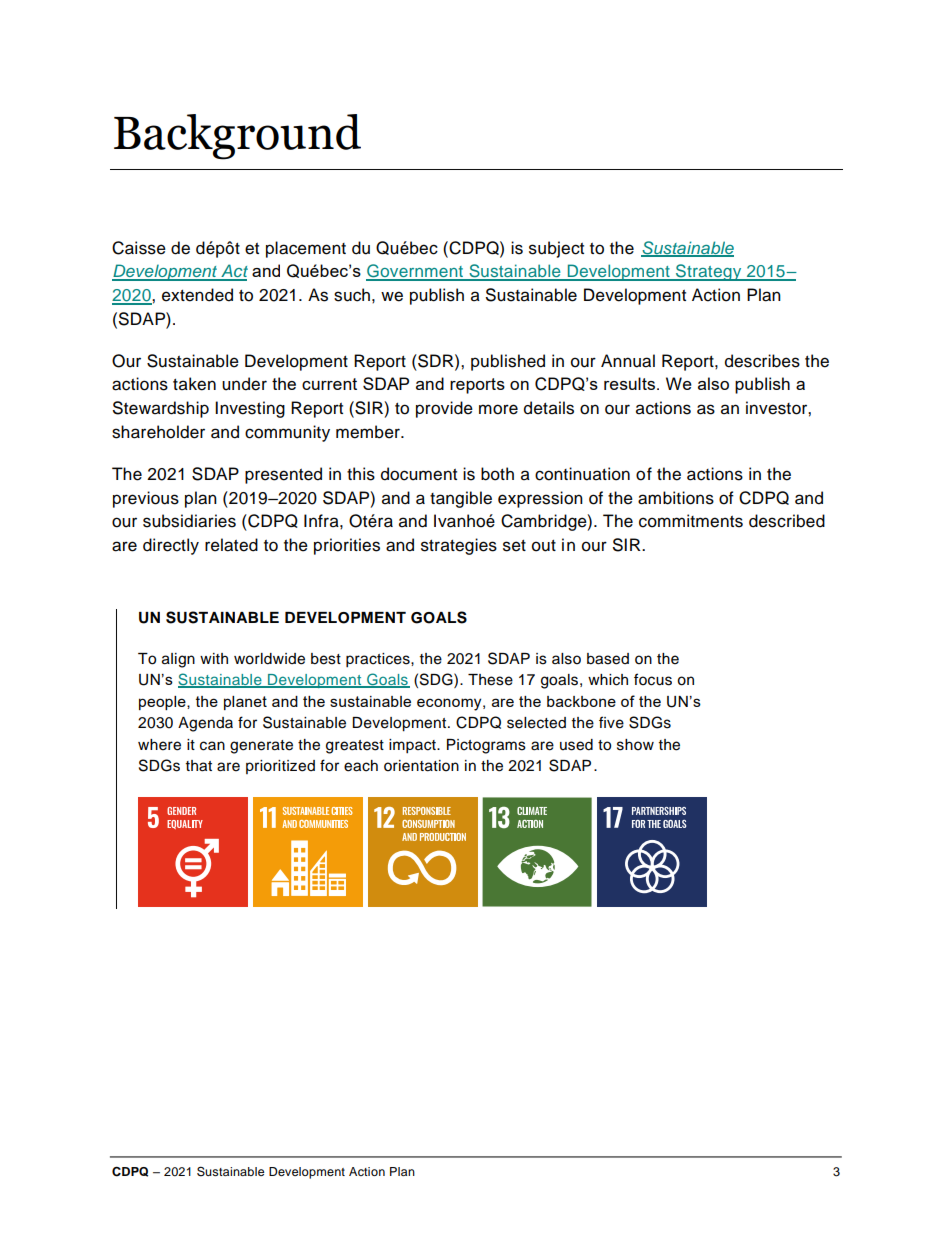  What do you see at coordinates (709, 272) in the screenshot?
I see `Strategy` at bounding box center [709, 272].
